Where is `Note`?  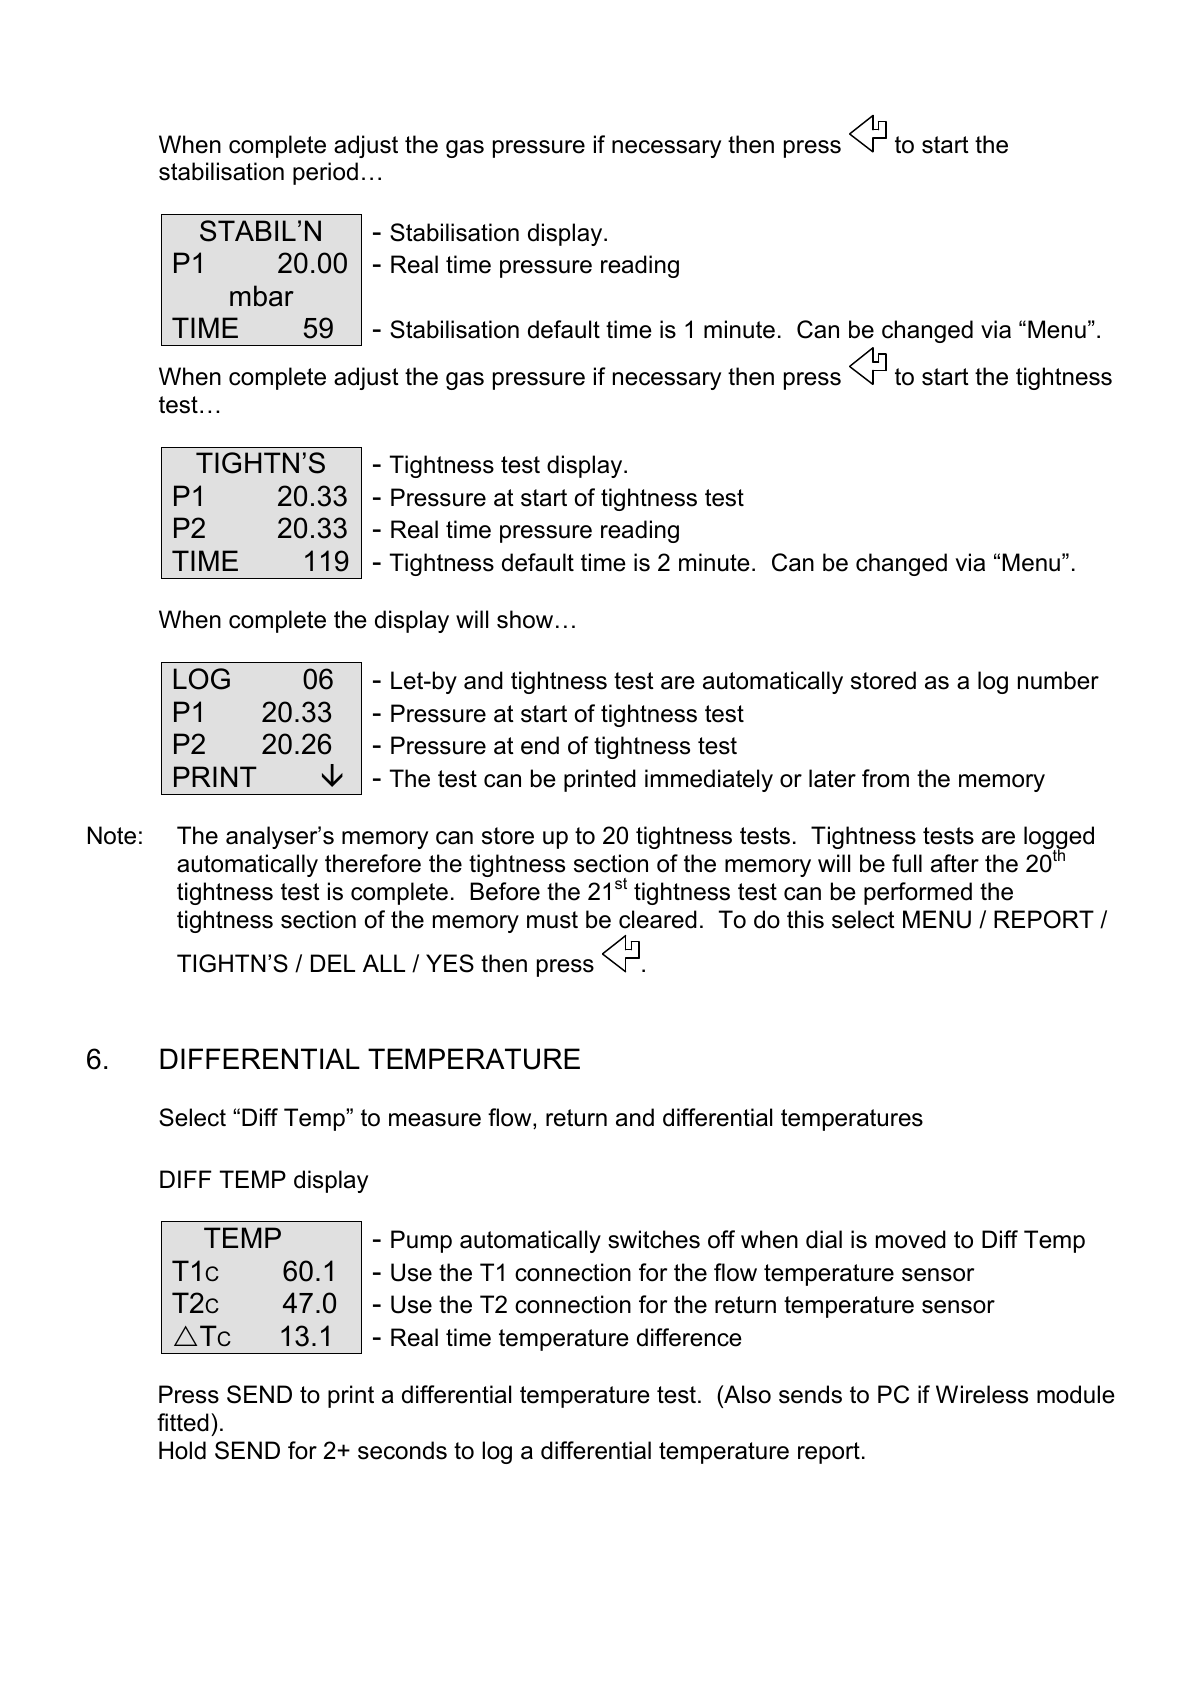
Note is located at coordinates (112, 835).
